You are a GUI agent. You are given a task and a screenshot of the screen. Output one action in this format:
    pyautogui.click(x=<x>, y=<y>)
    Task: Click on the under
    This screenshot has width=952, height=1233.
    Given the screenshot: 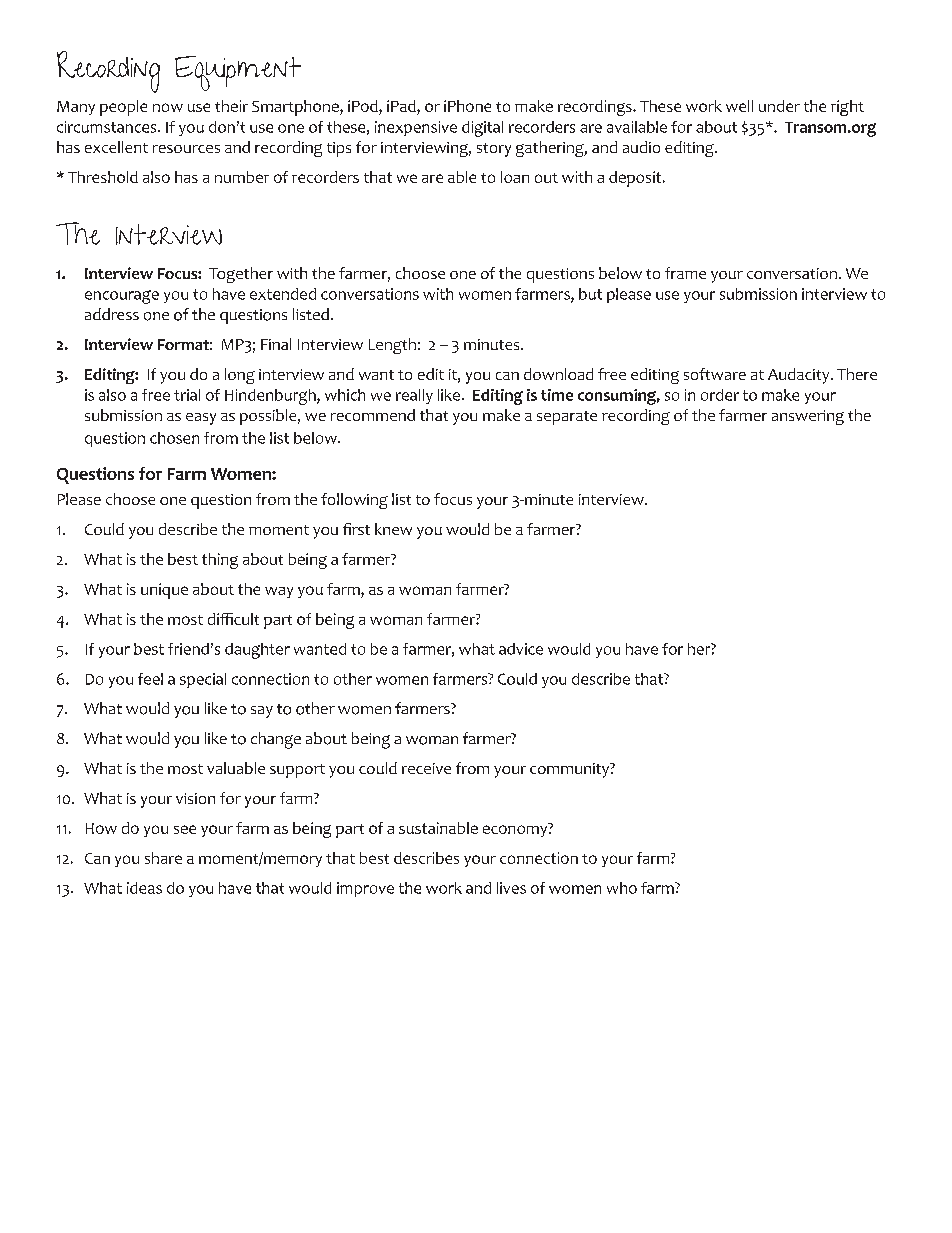 What is the action you would take?
    pyautogui.click(x=779, y=106)
